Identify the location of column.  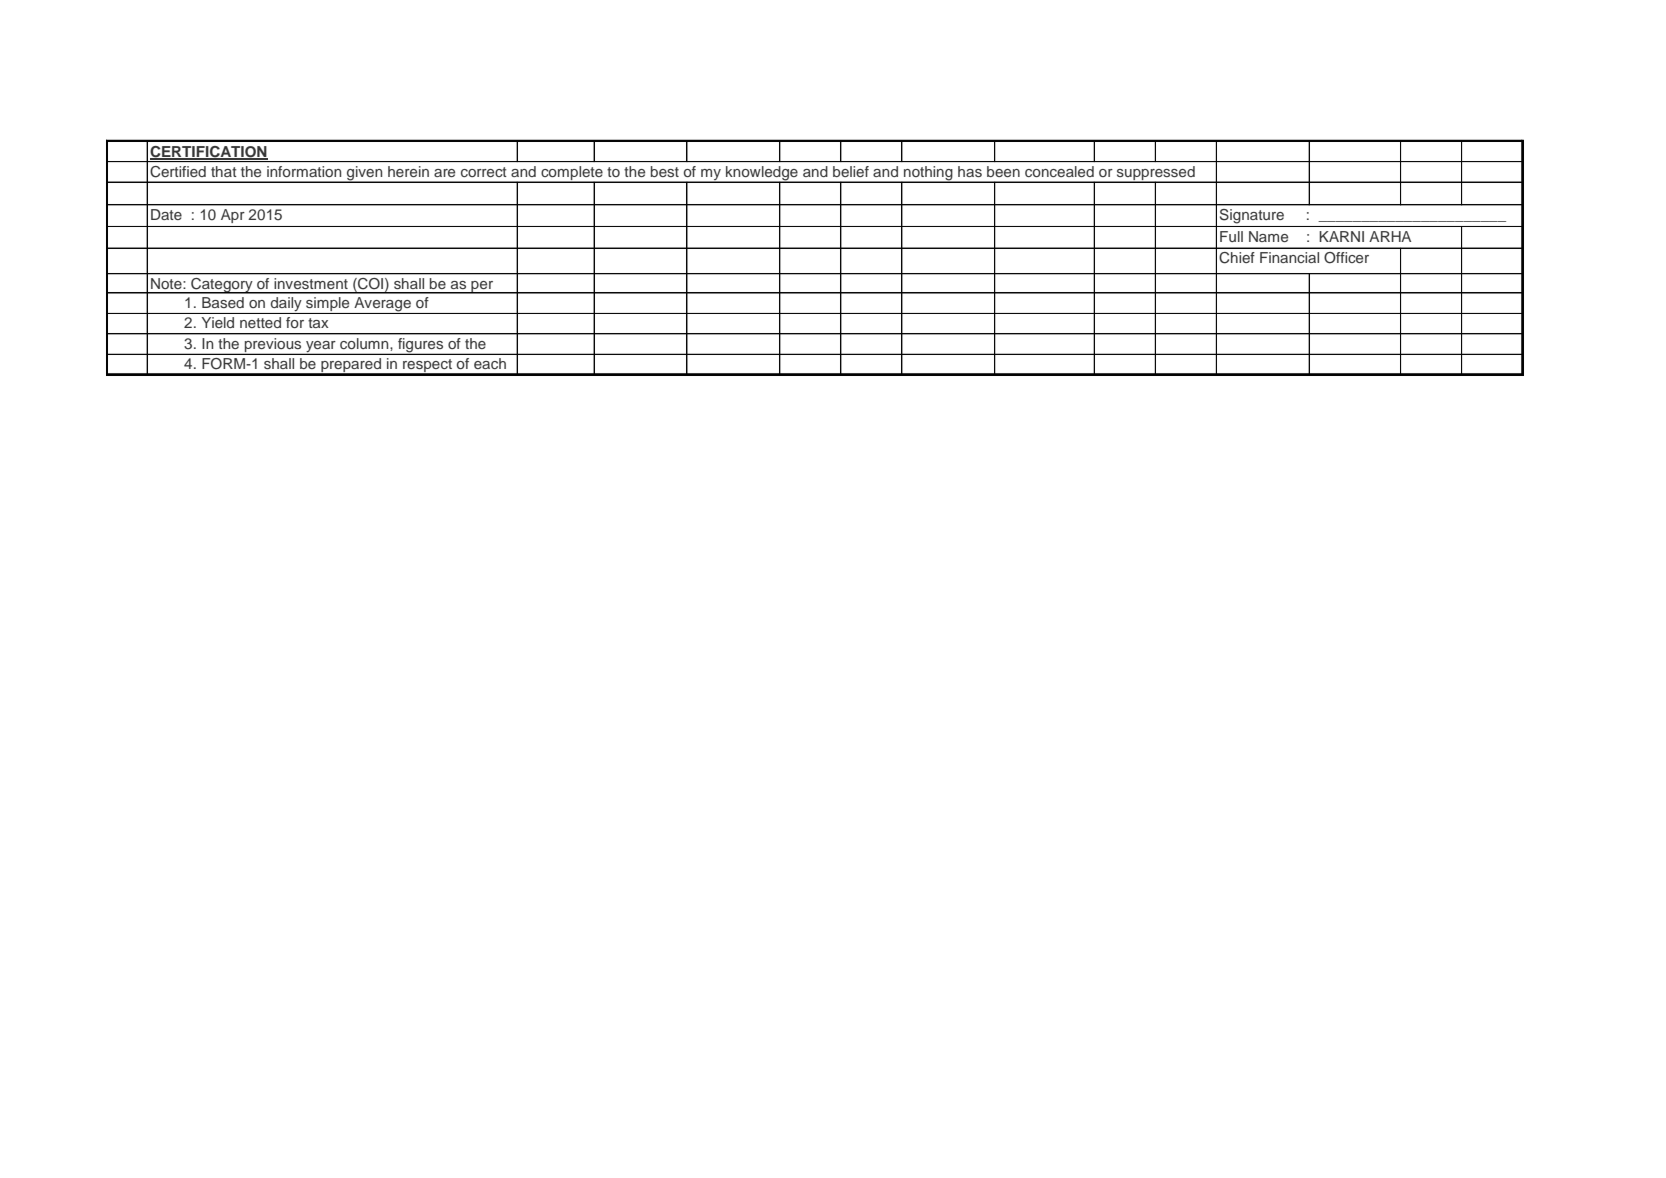
(364, 343).
